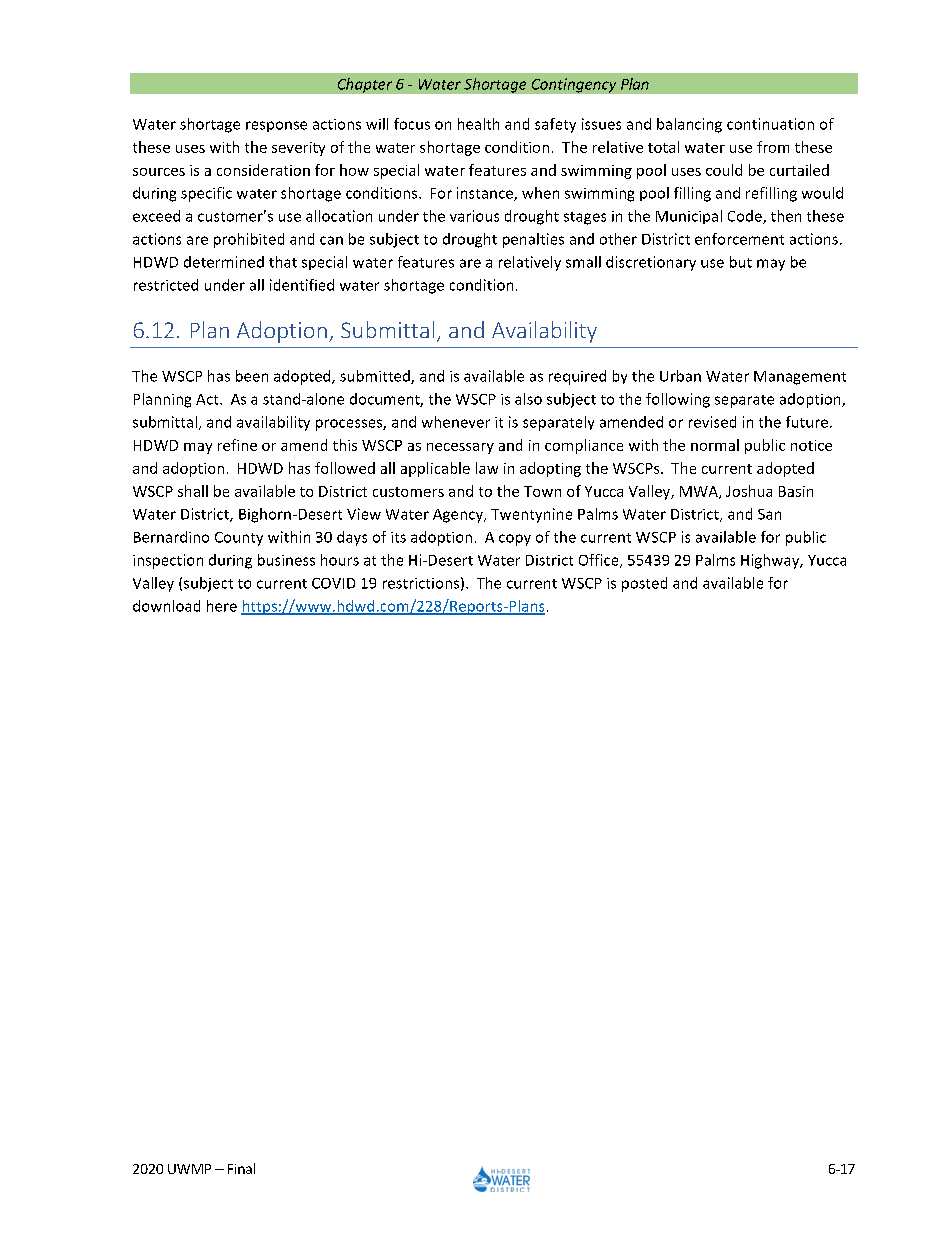 This document has height=1233, width=952. Describe the element at coordinates (333, 583) in the document. I see `COVID` at that location.
